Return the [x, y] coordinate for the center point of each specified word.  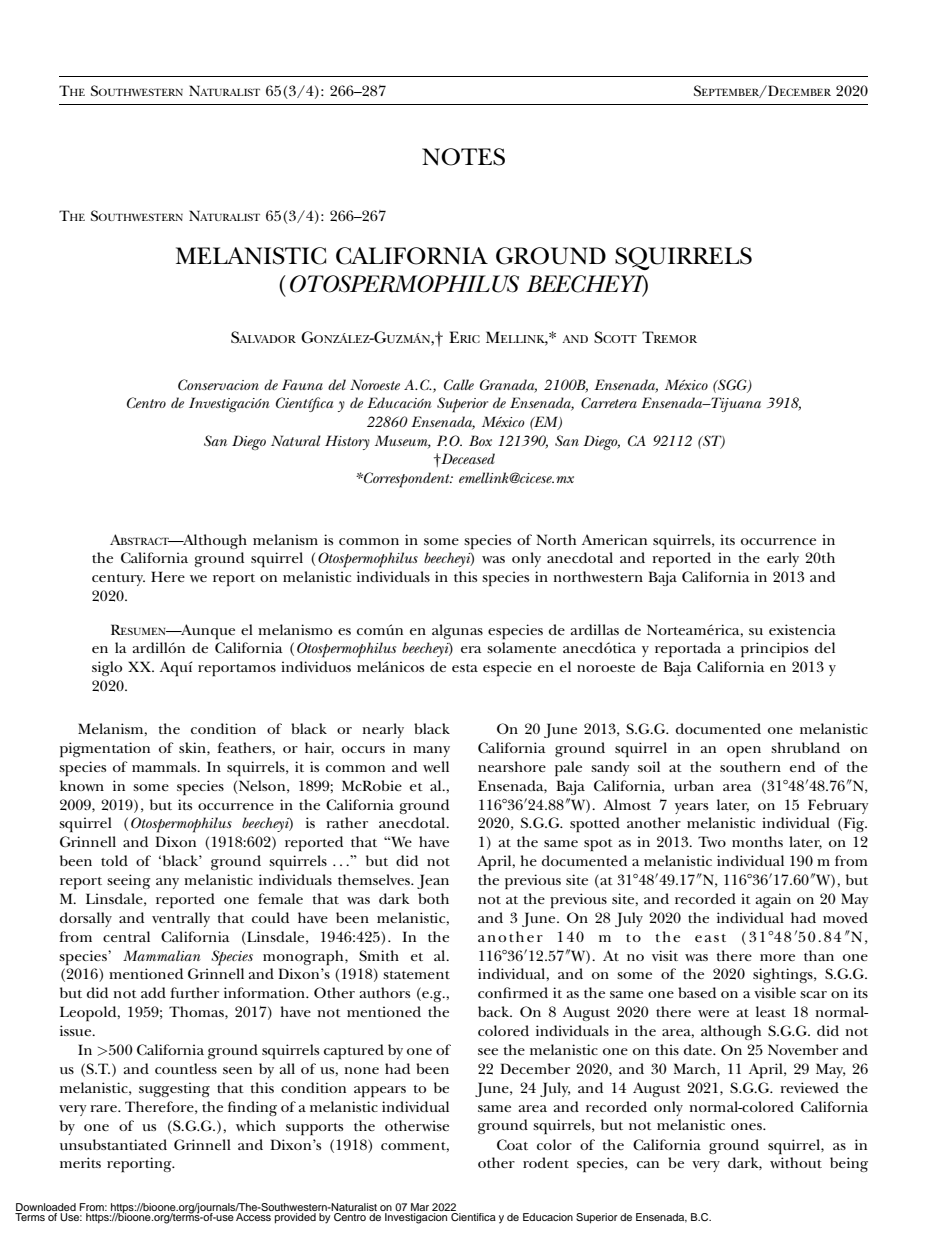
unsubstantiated [113, 1144]
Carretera [609, 402]
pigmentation [105, 750]
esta [465, 668]
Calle [459, 384]
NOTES [463, 157]
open [744, 752]
